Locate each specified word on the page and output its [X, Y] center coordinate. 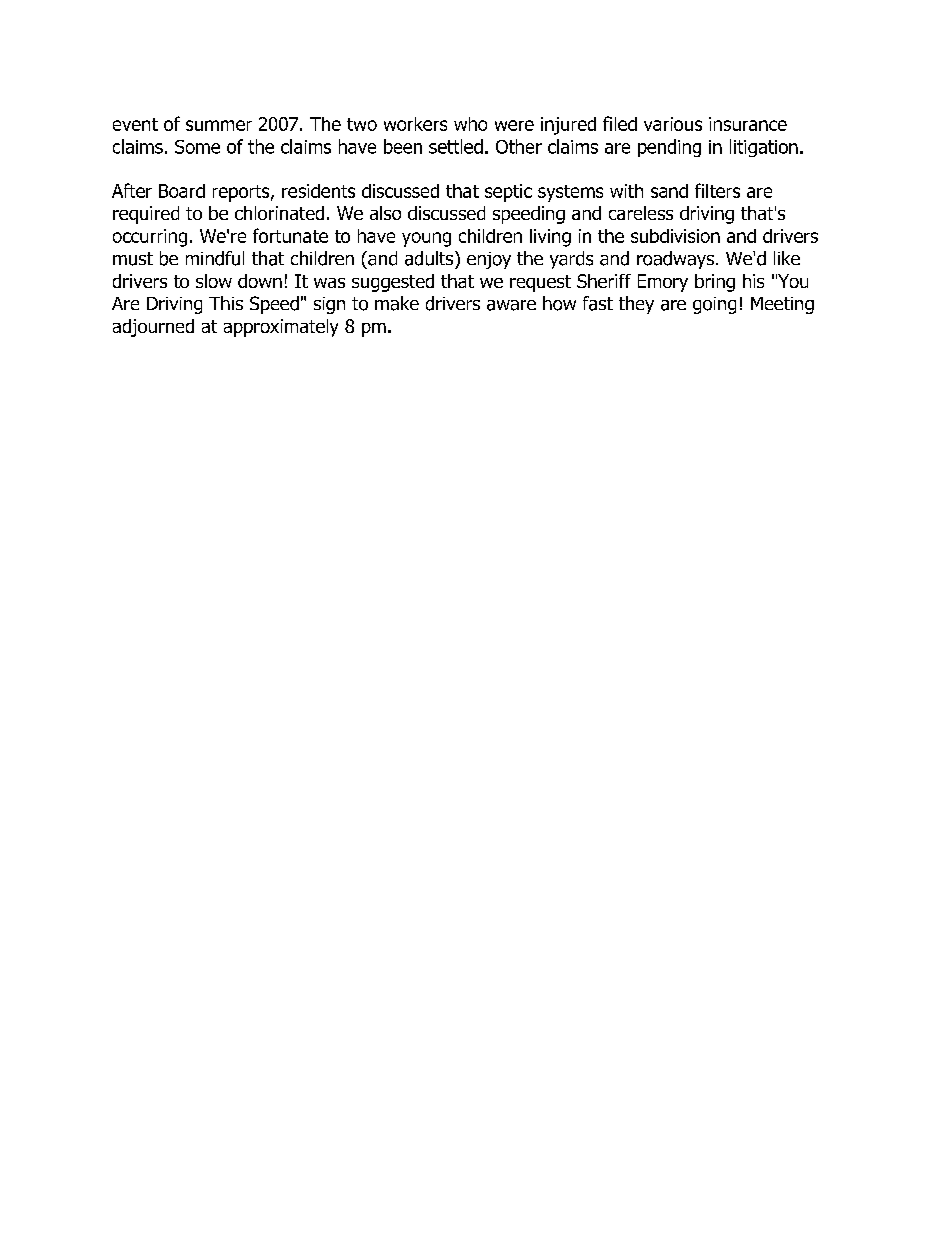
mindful [215, 258]
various [673, 124]
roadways [675, 260]
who [470, 124]
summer [219, 125]
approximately [281, 328]
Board [182, 191]
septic [508, 193]
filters [717, 190]
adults [430, 258]
